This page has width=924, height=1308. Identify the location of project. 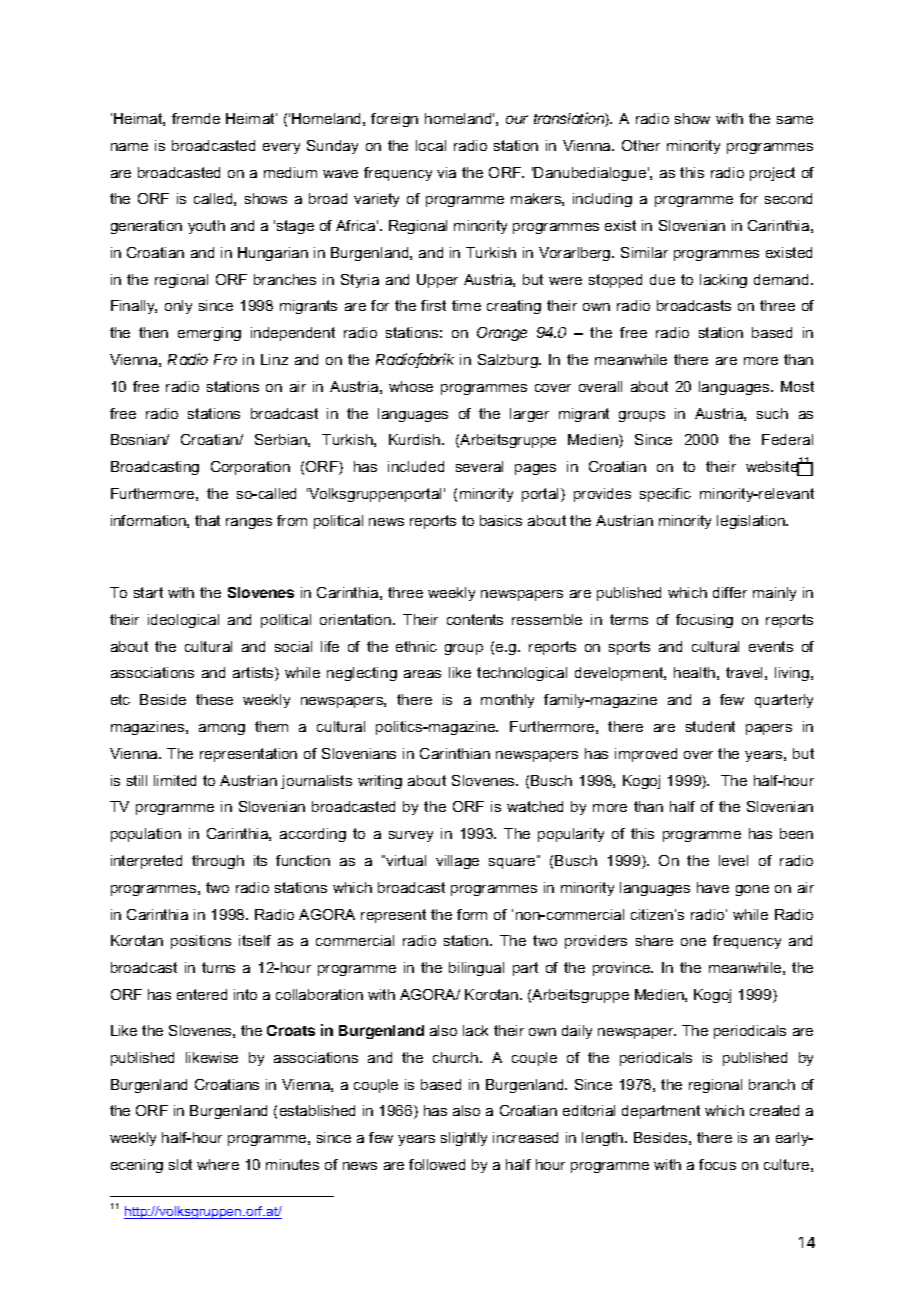
(772, 174).
